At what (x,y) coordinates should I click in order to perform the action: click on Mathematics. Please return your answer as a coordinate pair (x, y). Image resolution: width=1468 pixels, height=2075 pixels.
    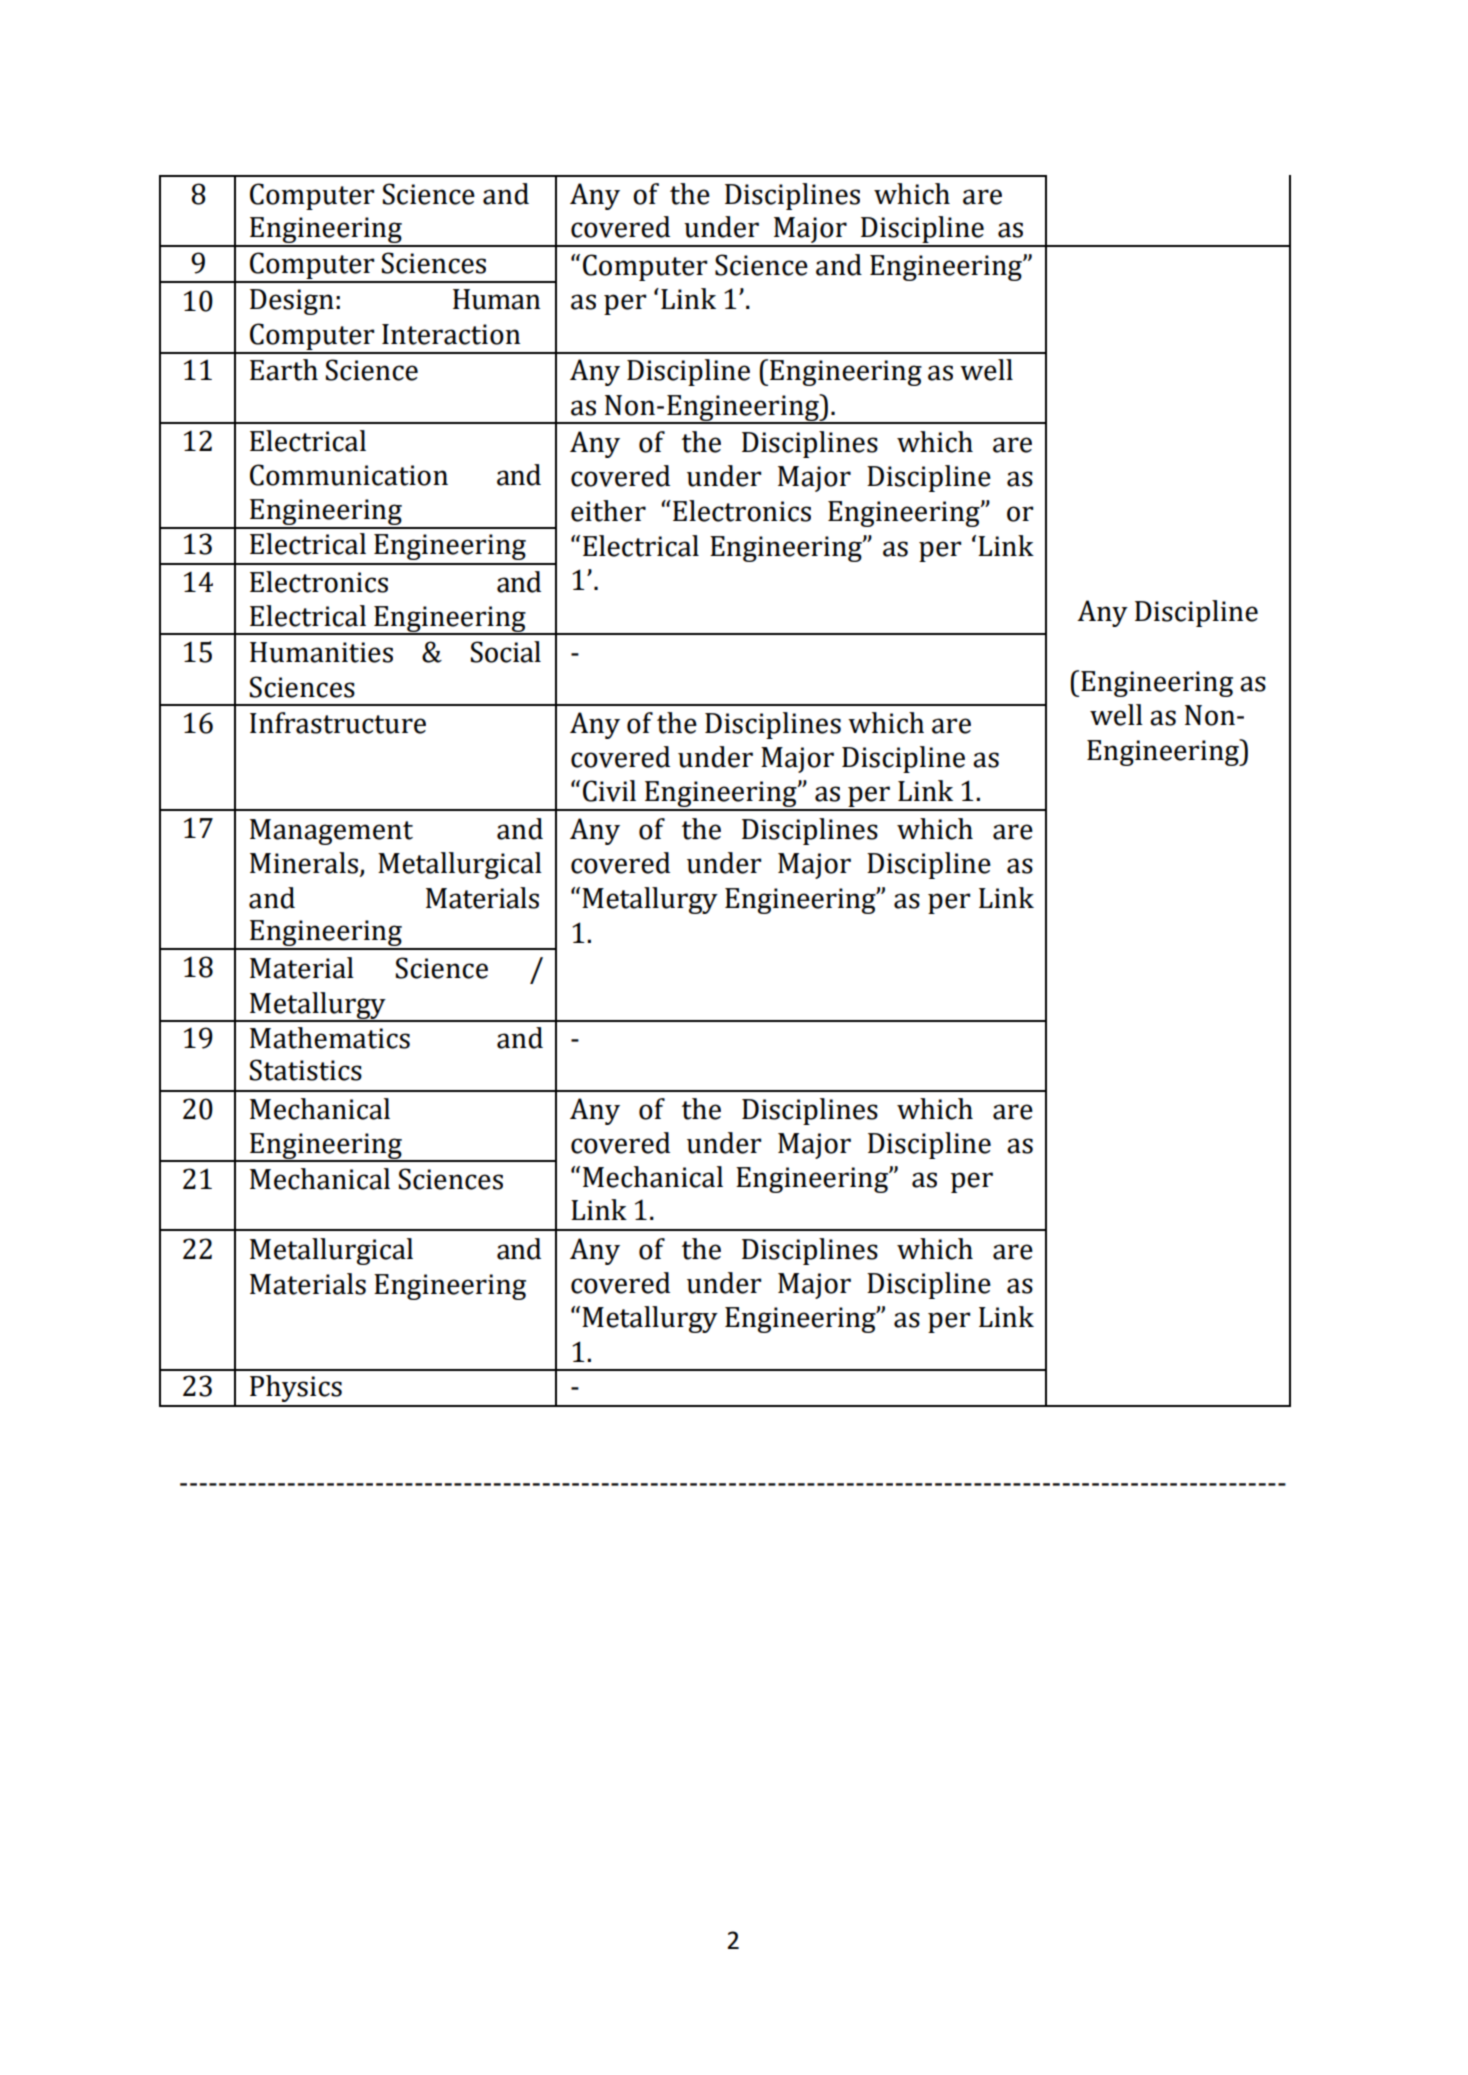
    Looking at the image, I should click on (330, 1038).
